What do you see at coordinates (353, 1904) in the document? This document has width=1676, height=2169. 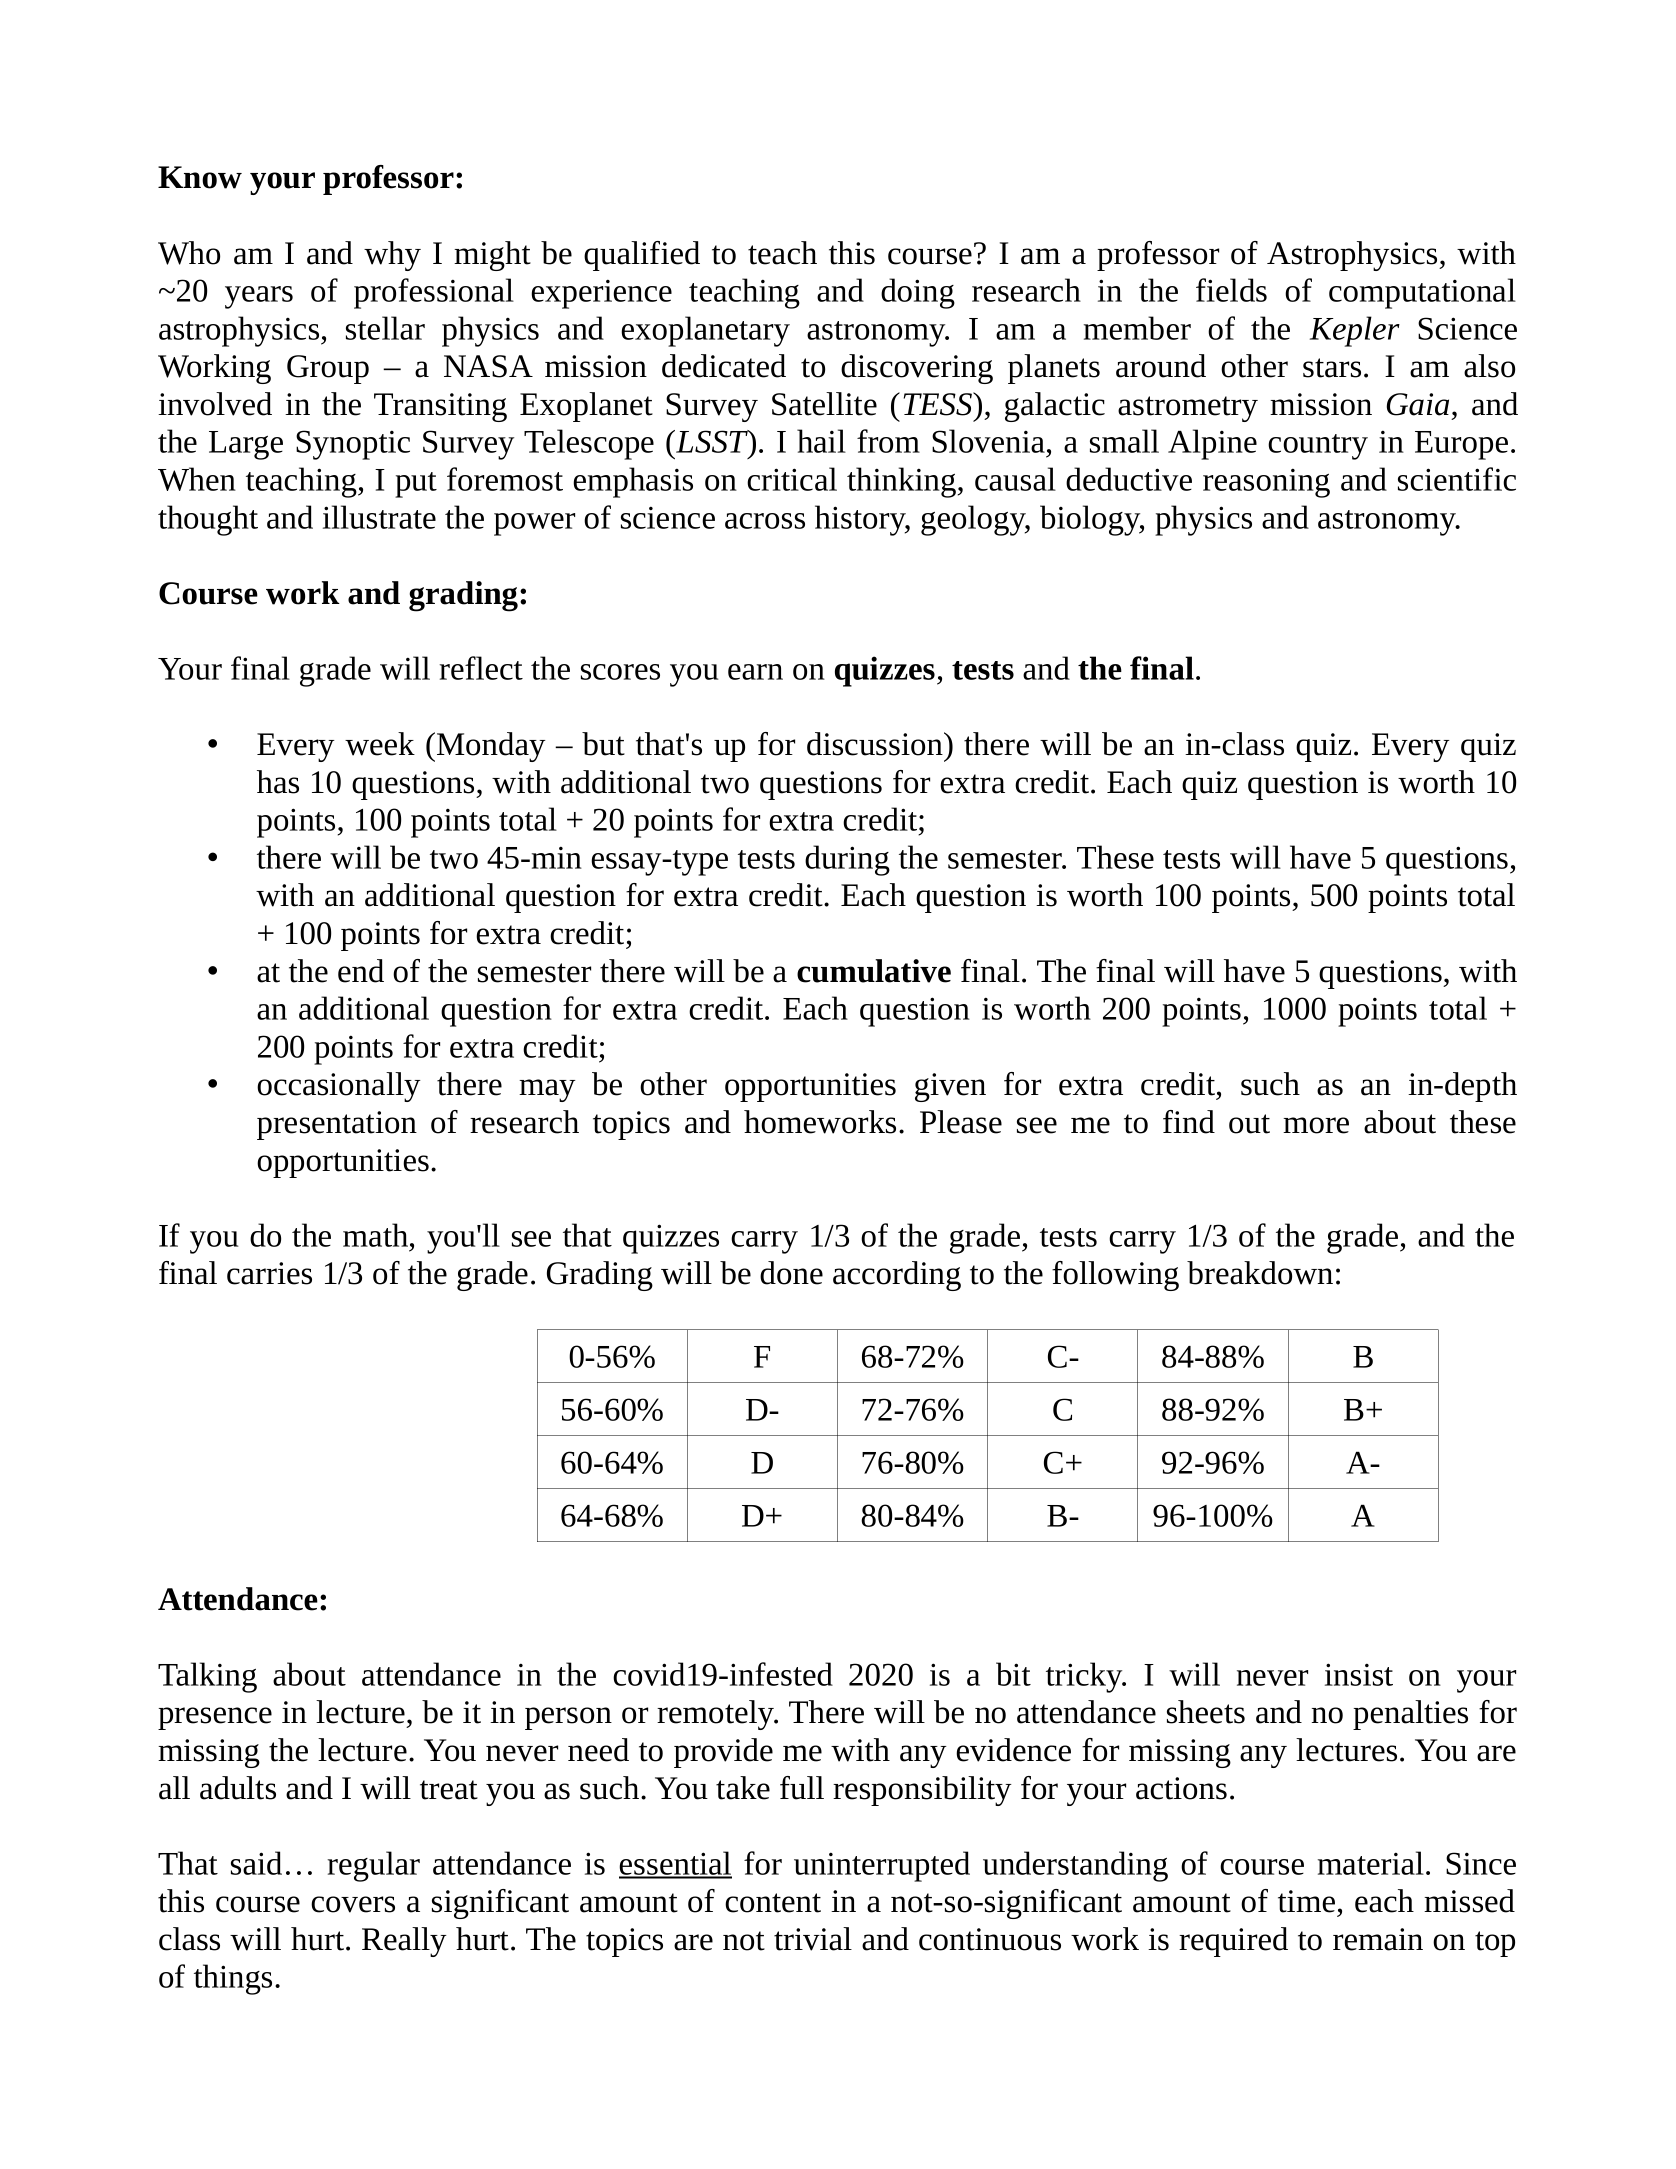 I see `covers` at bounding box center [353, 1904].
